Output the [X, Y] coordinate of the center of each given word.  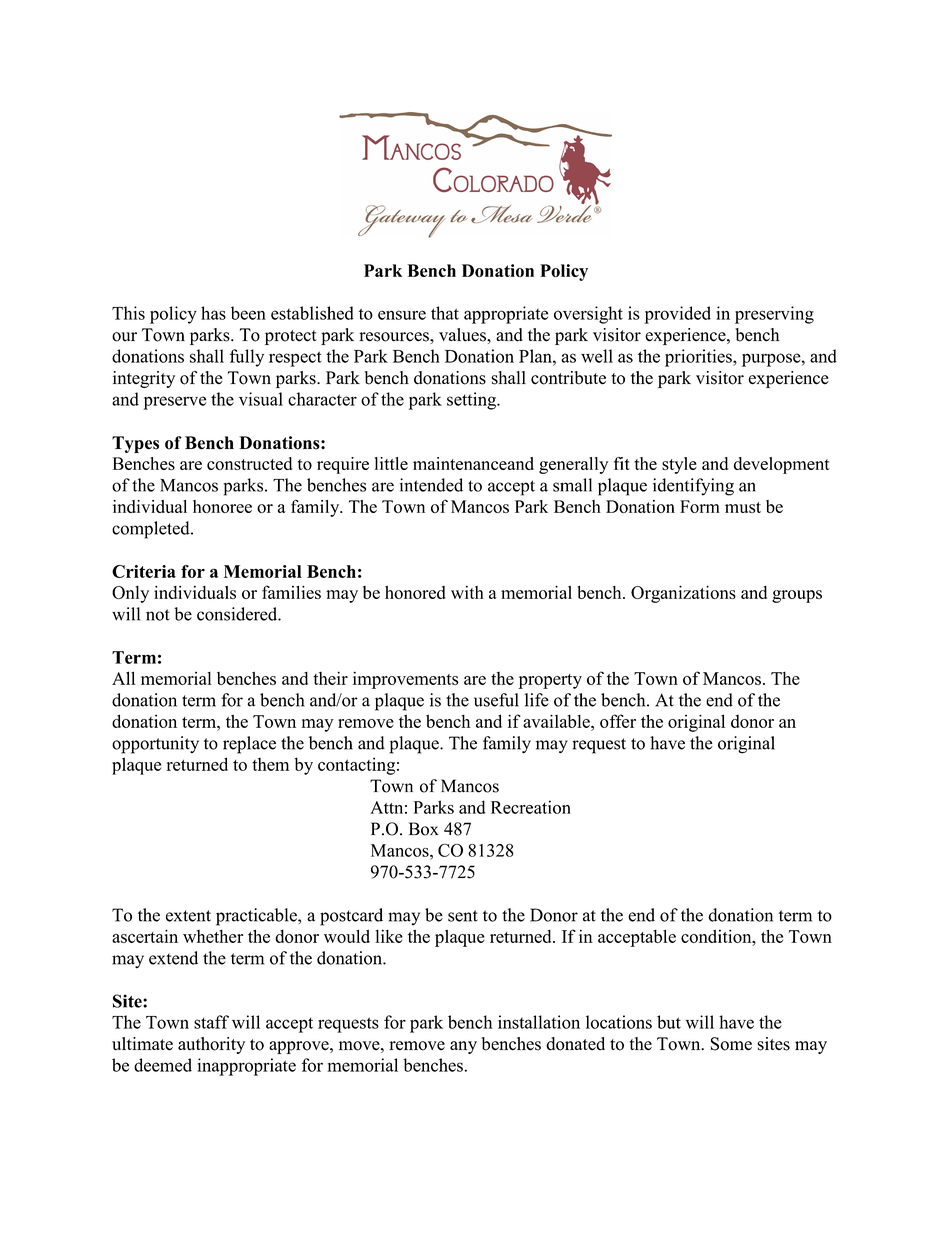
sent [463, 916]
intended [431, 485]
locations [619, 1022]
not [158, 615]
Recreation [531, 807]
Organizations [683, 594]
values [463, 335]
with [467, 592]
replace [249, 745]
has [213, 313]
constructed [249, 463]
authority [211, 1045]
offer [618, 721]
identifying [693, 487]
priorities [699, 358]
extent [188, 916]
